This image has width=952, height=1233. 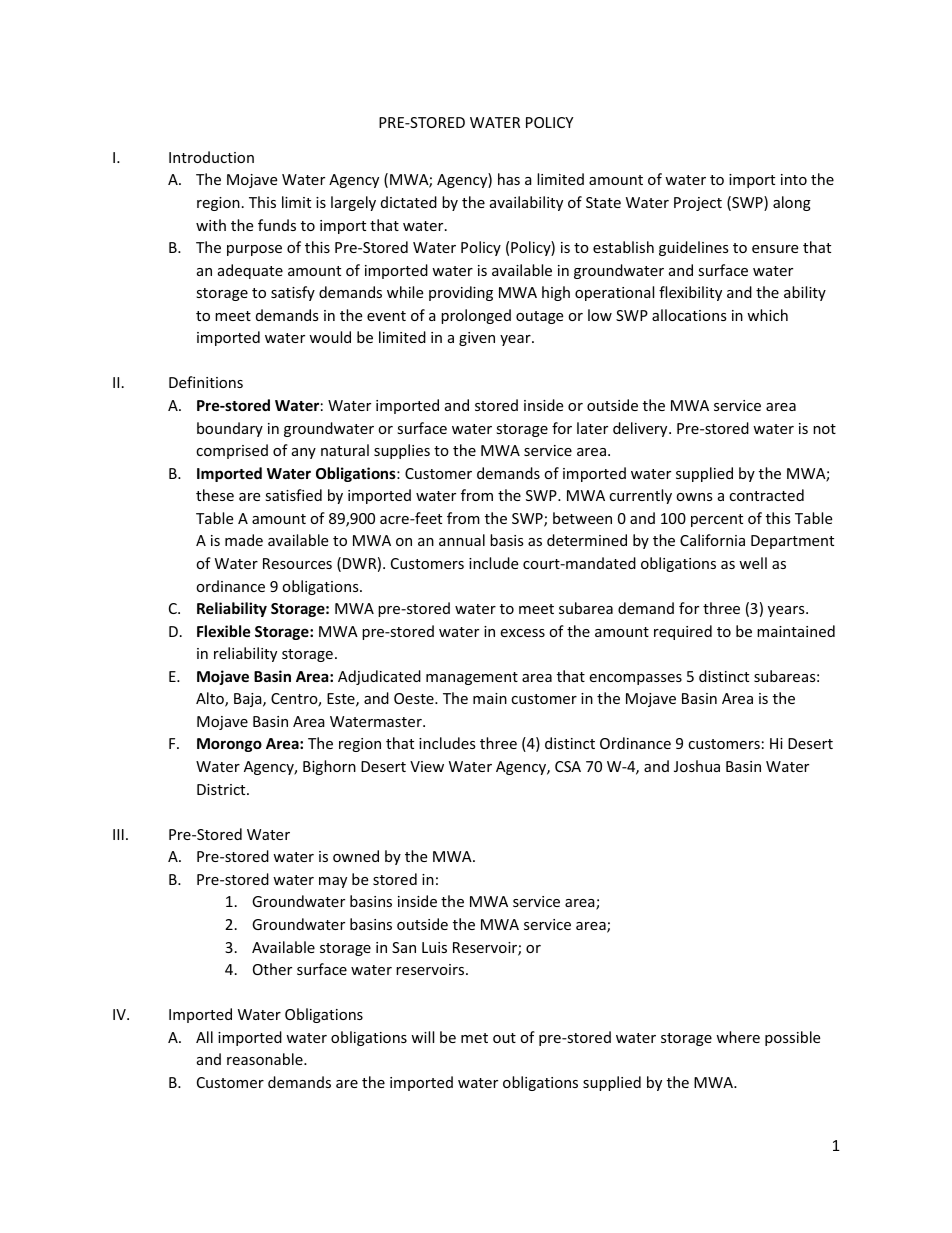 What do you see at coordinates (224, 631) in the image?
I see `Flexible` at bounding box center [224, 631].
